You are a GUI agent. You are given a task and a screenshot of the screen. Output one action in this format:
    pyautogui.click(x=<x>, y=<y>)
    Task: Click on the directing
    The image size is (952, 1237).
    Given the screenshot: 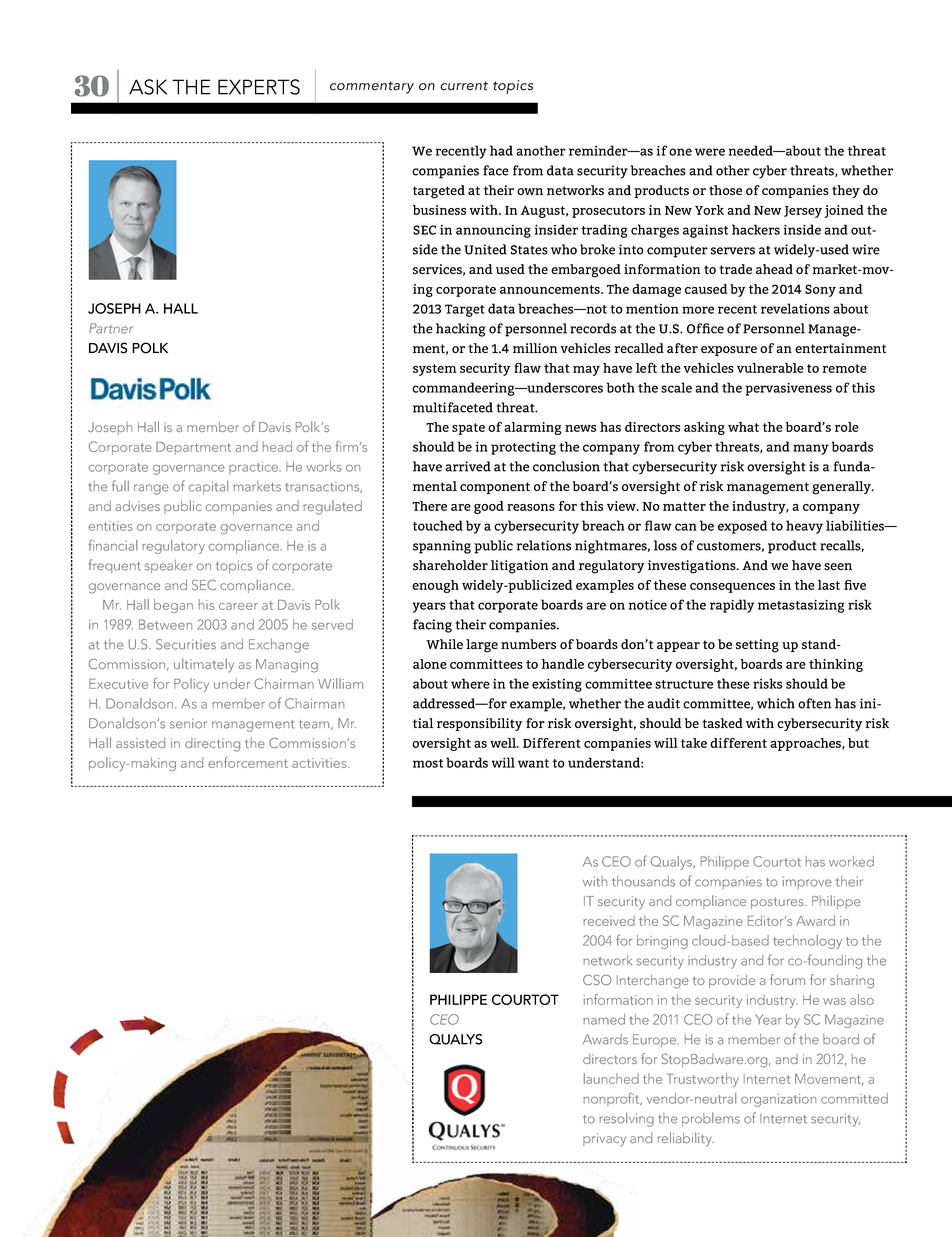 What is the action you would take?
    pyautogui.click(x=212, y=744)
